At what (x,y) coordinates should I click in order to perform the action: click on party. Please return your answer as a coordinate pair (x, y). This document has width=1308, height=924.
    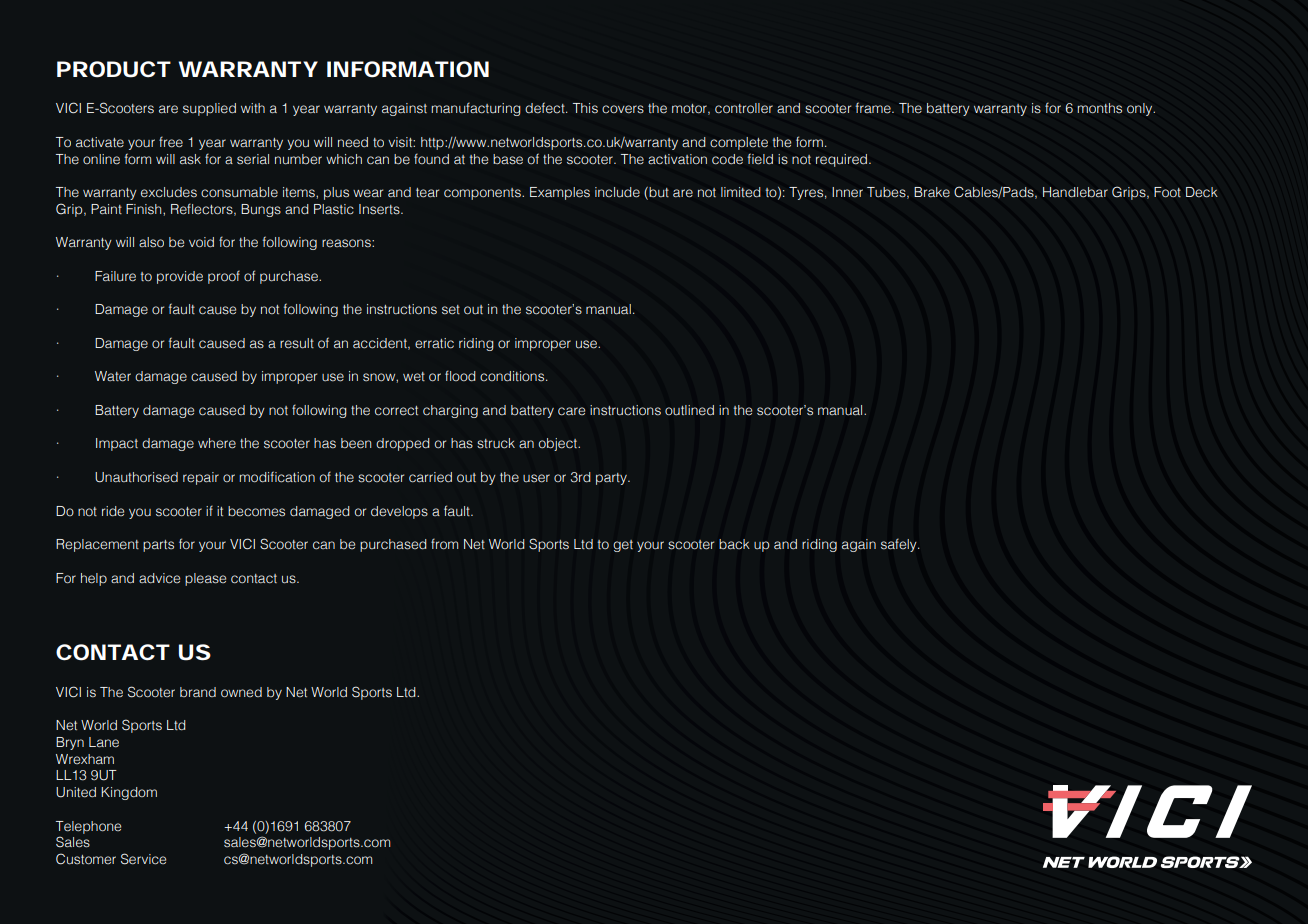
    Looking at the image, I should click on (612, 479).
